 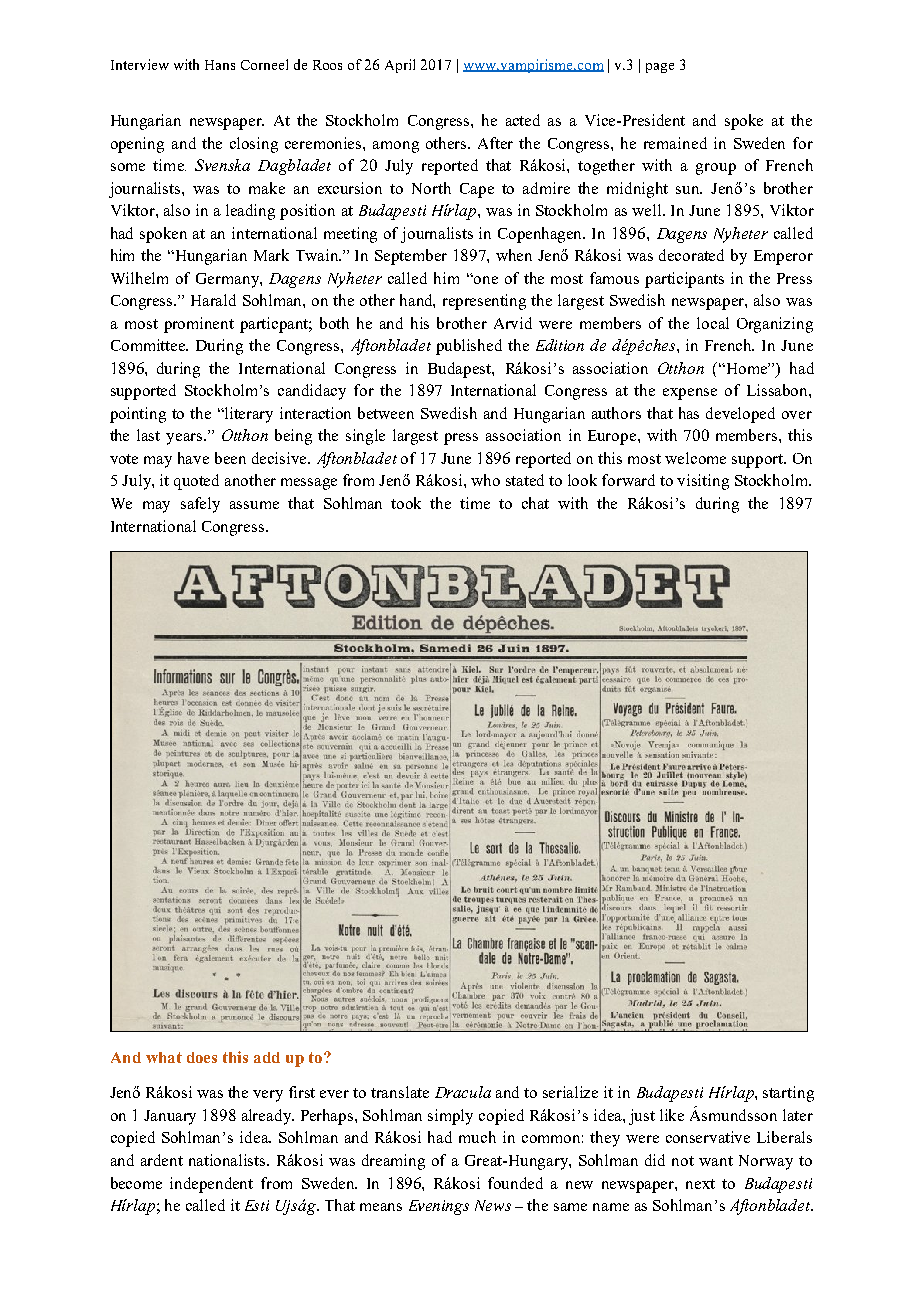 What do you see at coordinates (200, 505) in the document?
I see `safely` at bounding box center [200, 505].
